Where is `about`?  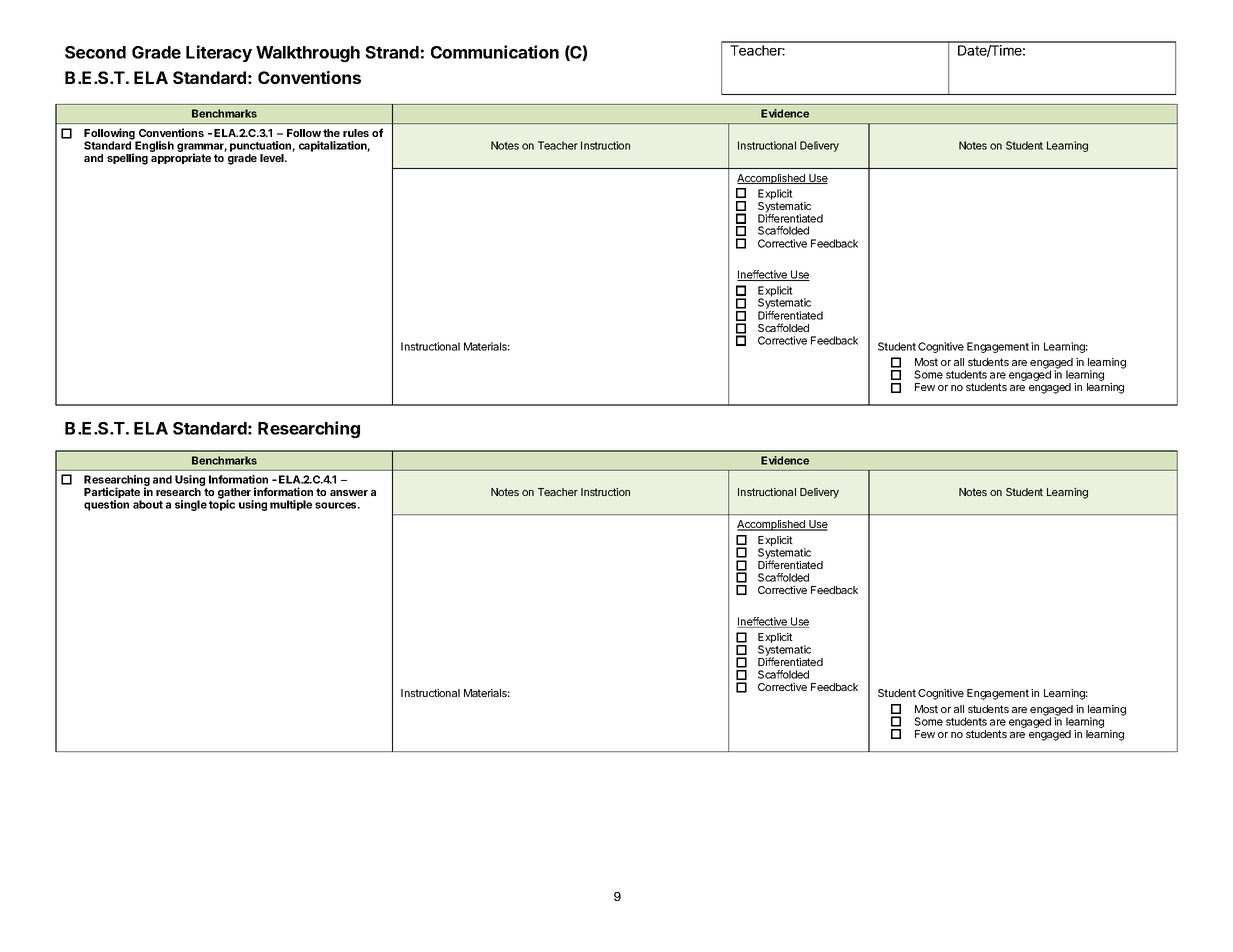 about is located at coordinates (148, 504).
